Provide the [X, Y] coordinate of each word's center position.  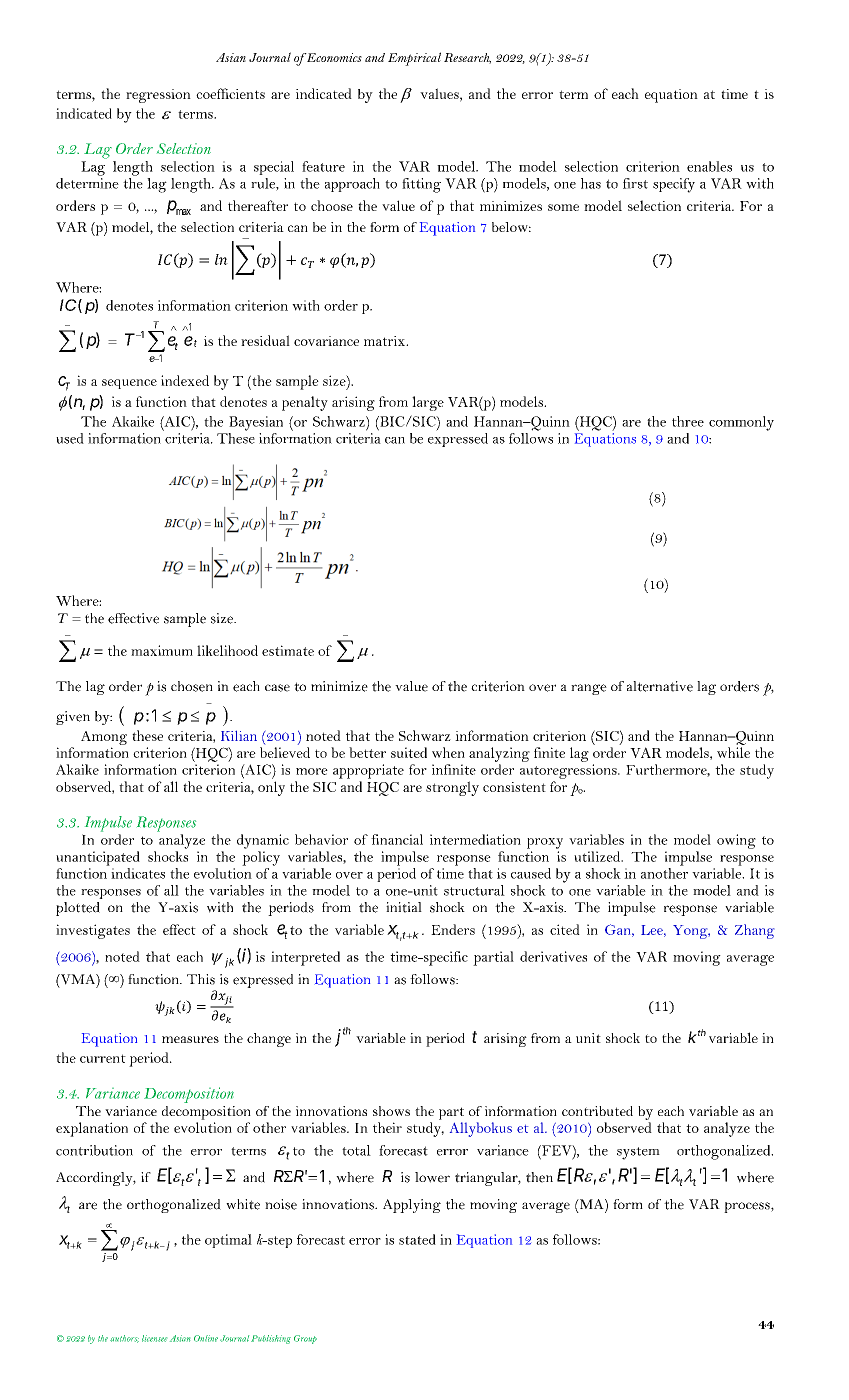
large [428, 403]
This [201, 979]
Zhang [754, 931]
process [748, 1207]
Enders [453, 929]
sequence [129, 384]
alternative [660, 686]
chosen [192, 686]
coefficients [230, 93]
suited [409, 752]
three [688, 421]
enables [709, 166]
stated [417, 1239]
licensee [154, 1338]
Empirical [414, 59]
